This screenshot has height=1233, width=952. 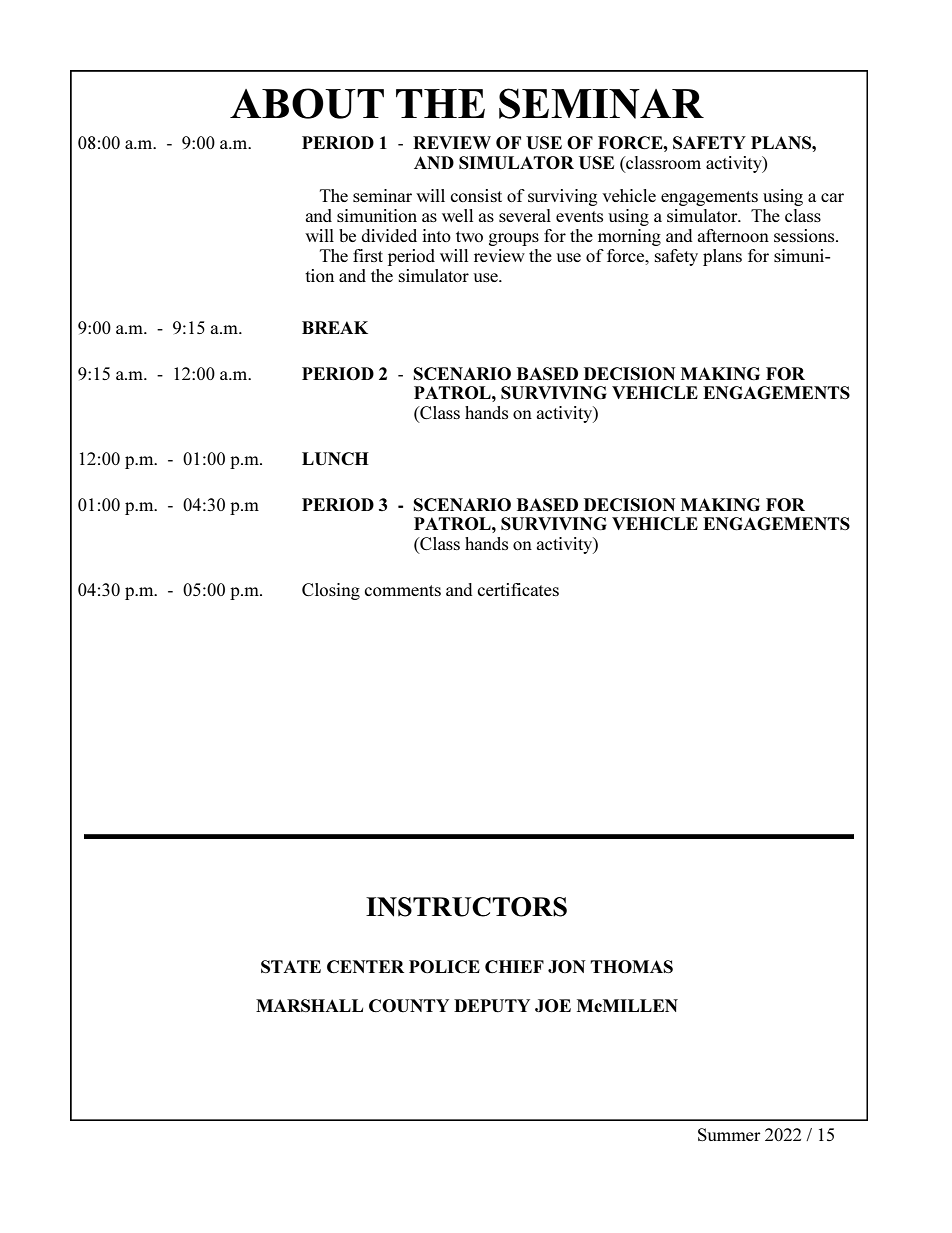 What do you see at coordinates (331, 591) in the screenshot?
I see `Closing` at bounding box center [331, 591].
